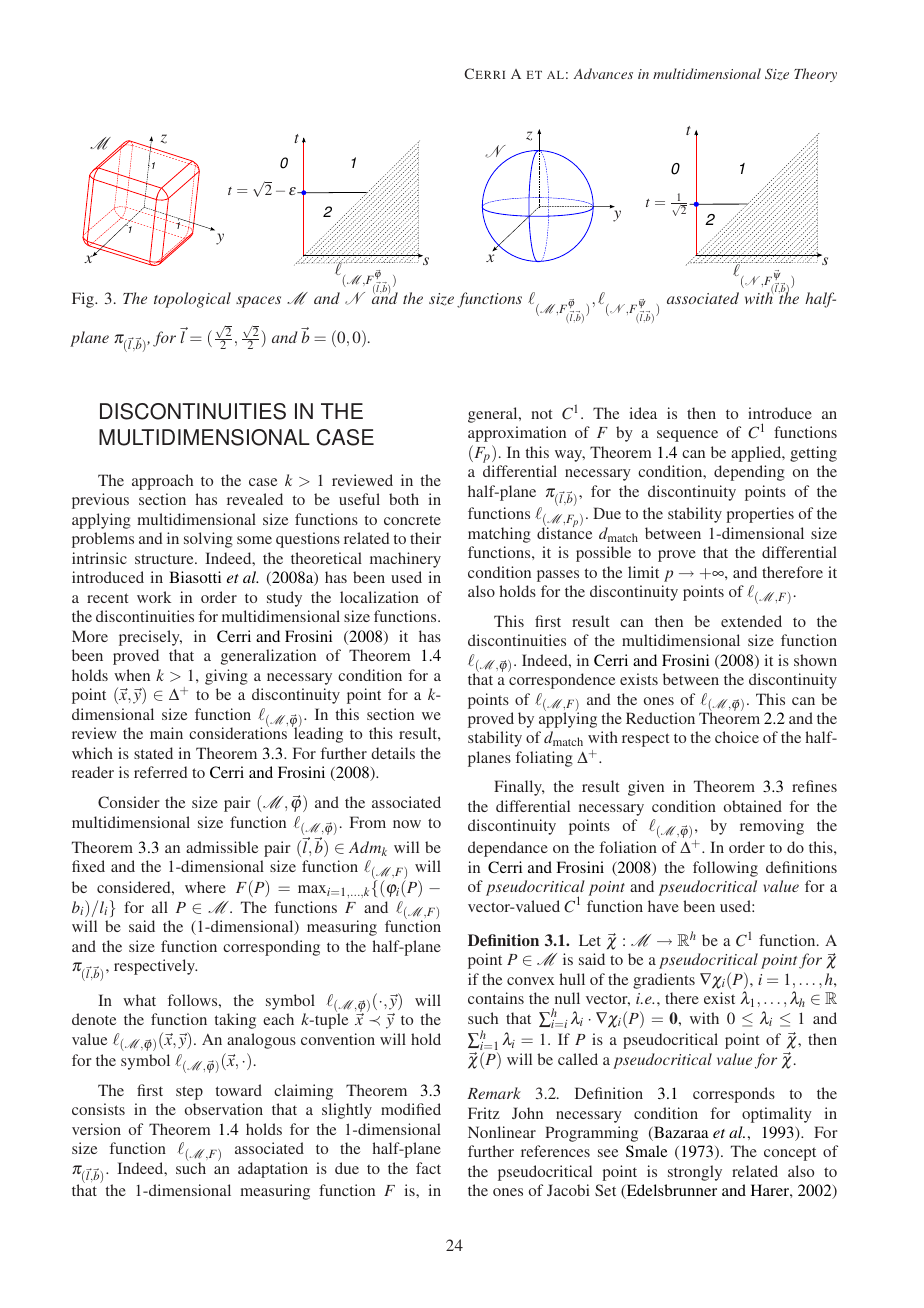  What do you see at coordinates (154, 597) in the screenshot?
I see `work` at bounding box center [154, 597].
